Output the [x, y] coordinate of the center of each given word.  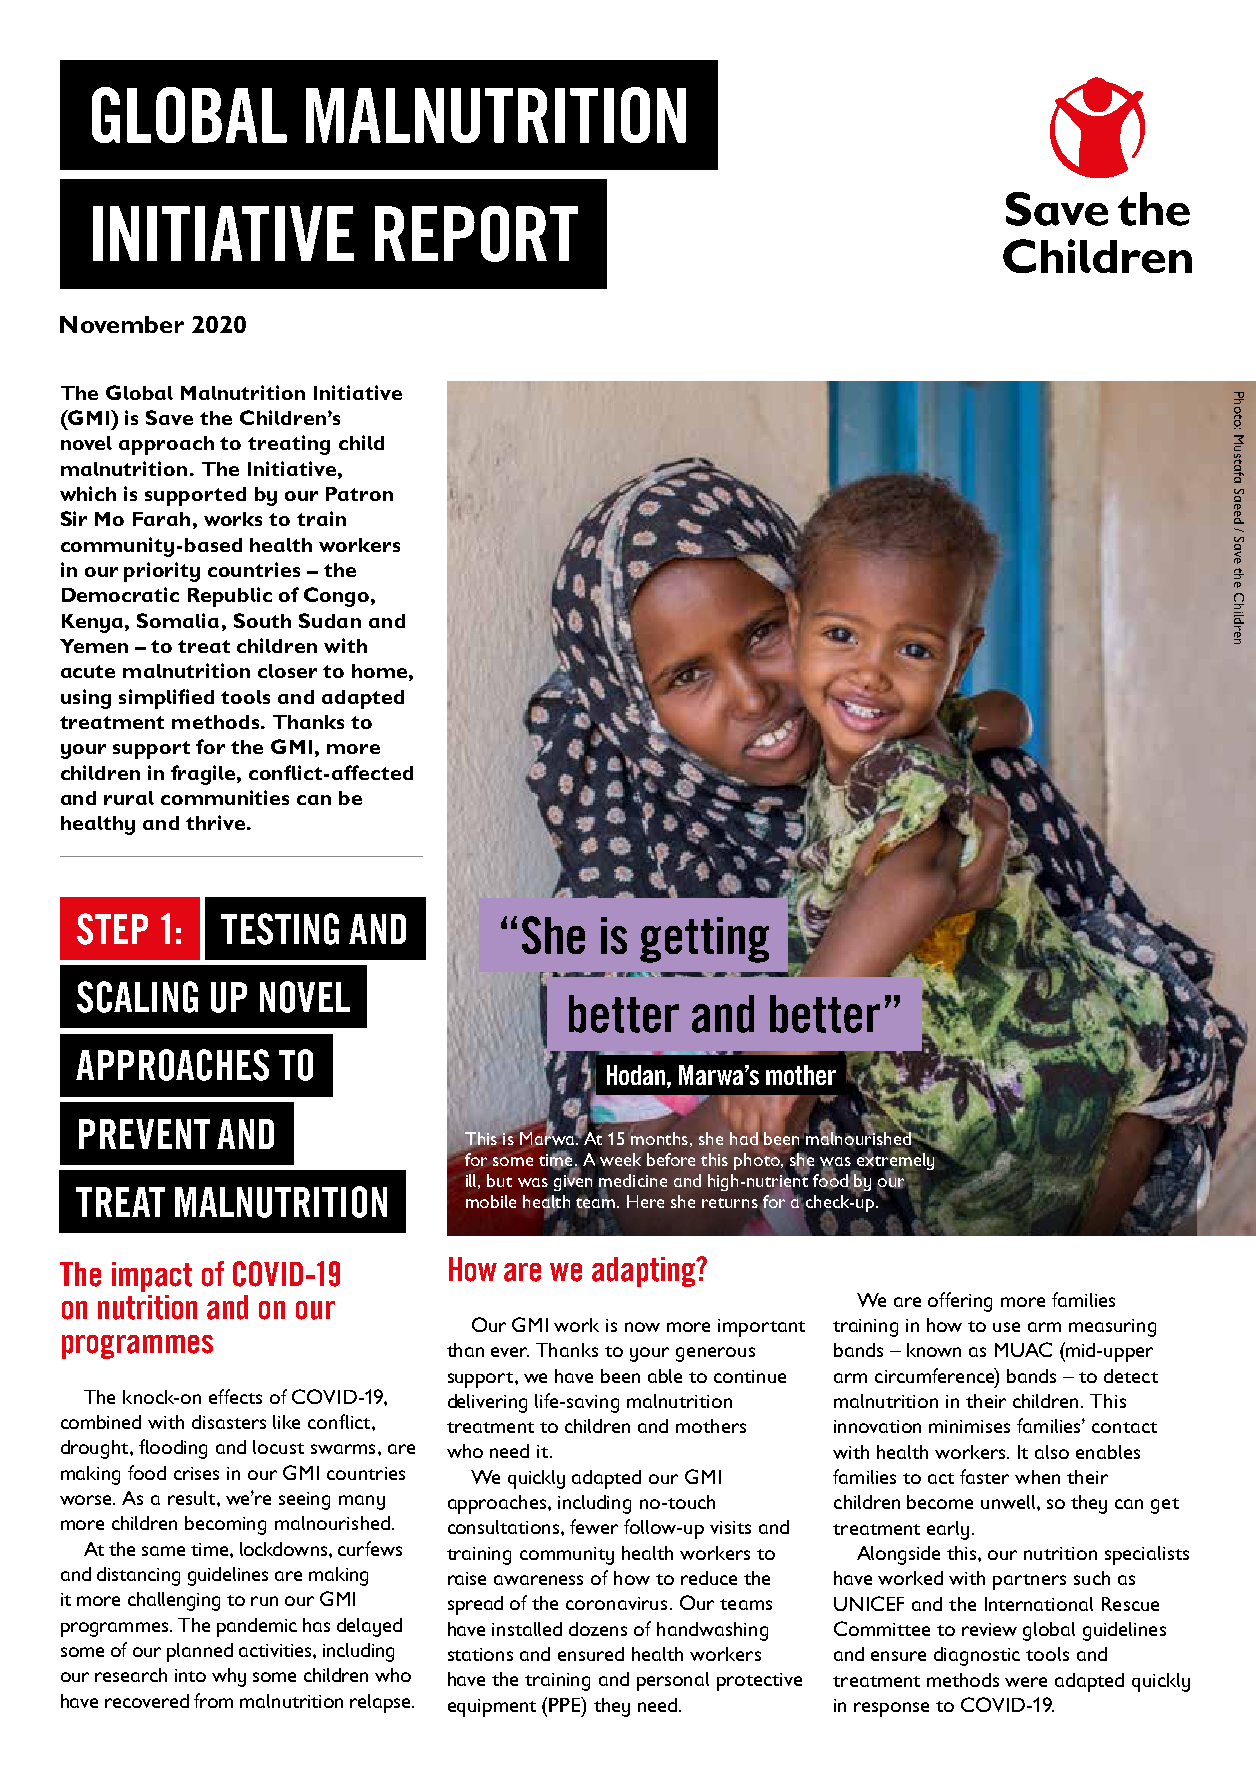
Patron [359, 494]
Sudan [330, 620]
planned [200, 1652]
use [1006, 1327]
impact [152, 1277]
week [620, 1159]
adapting [645, 1272]
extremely [894, 1161]
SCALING [137, 997]
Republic [230, 597]
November [122, 324]
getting [704, 940]
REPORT [476, 234]
